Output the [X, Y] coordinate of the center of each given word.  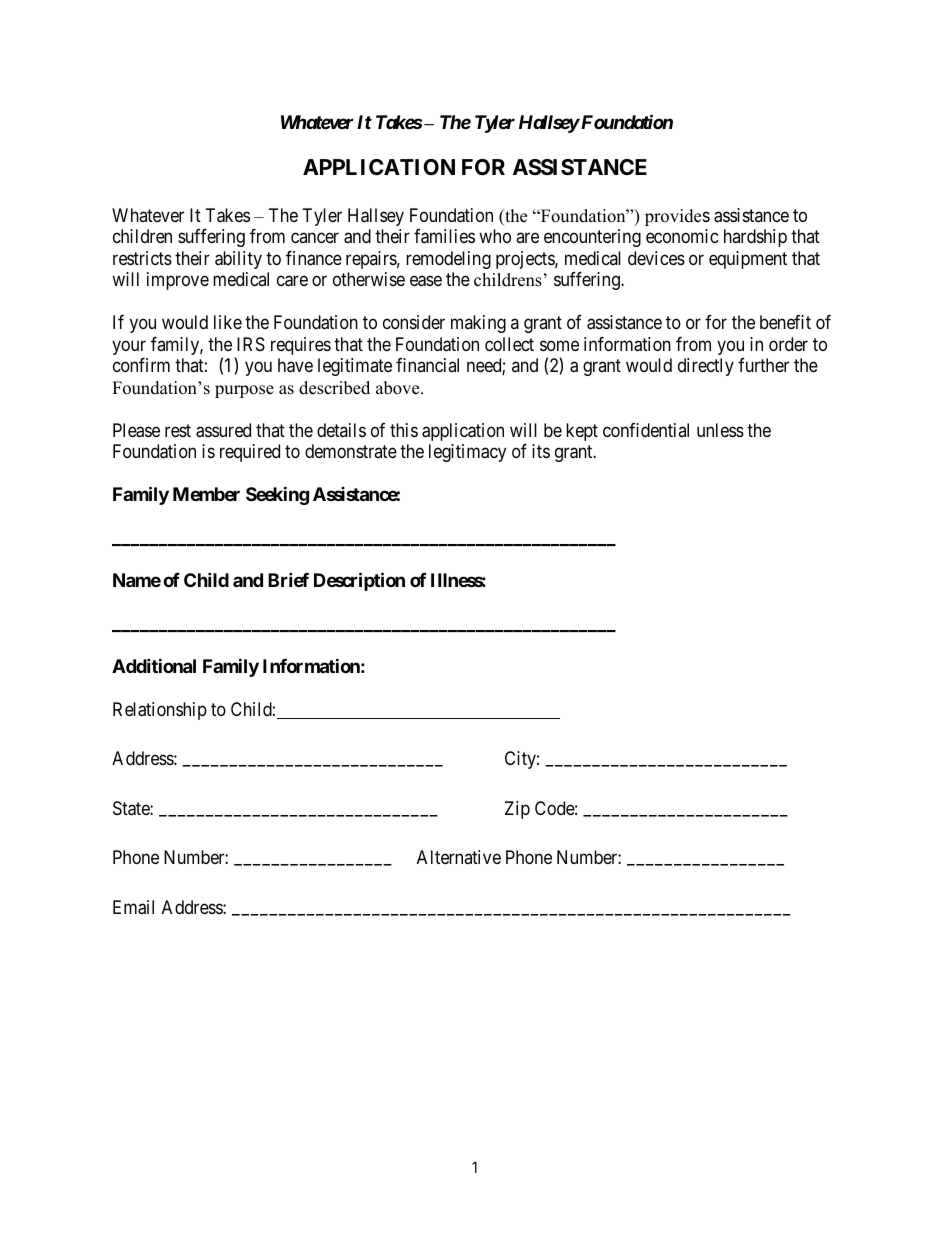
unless [720, 430]
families [444, 236]
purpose [244, 391]
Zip [517, 810]
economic [682, 236]
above [399, 388]
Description [359, 581]
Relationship [160, 711]
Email [133, 907]
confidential [646, 430]
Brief [288, 579]
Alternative [459, 857]
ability [238, 260]
